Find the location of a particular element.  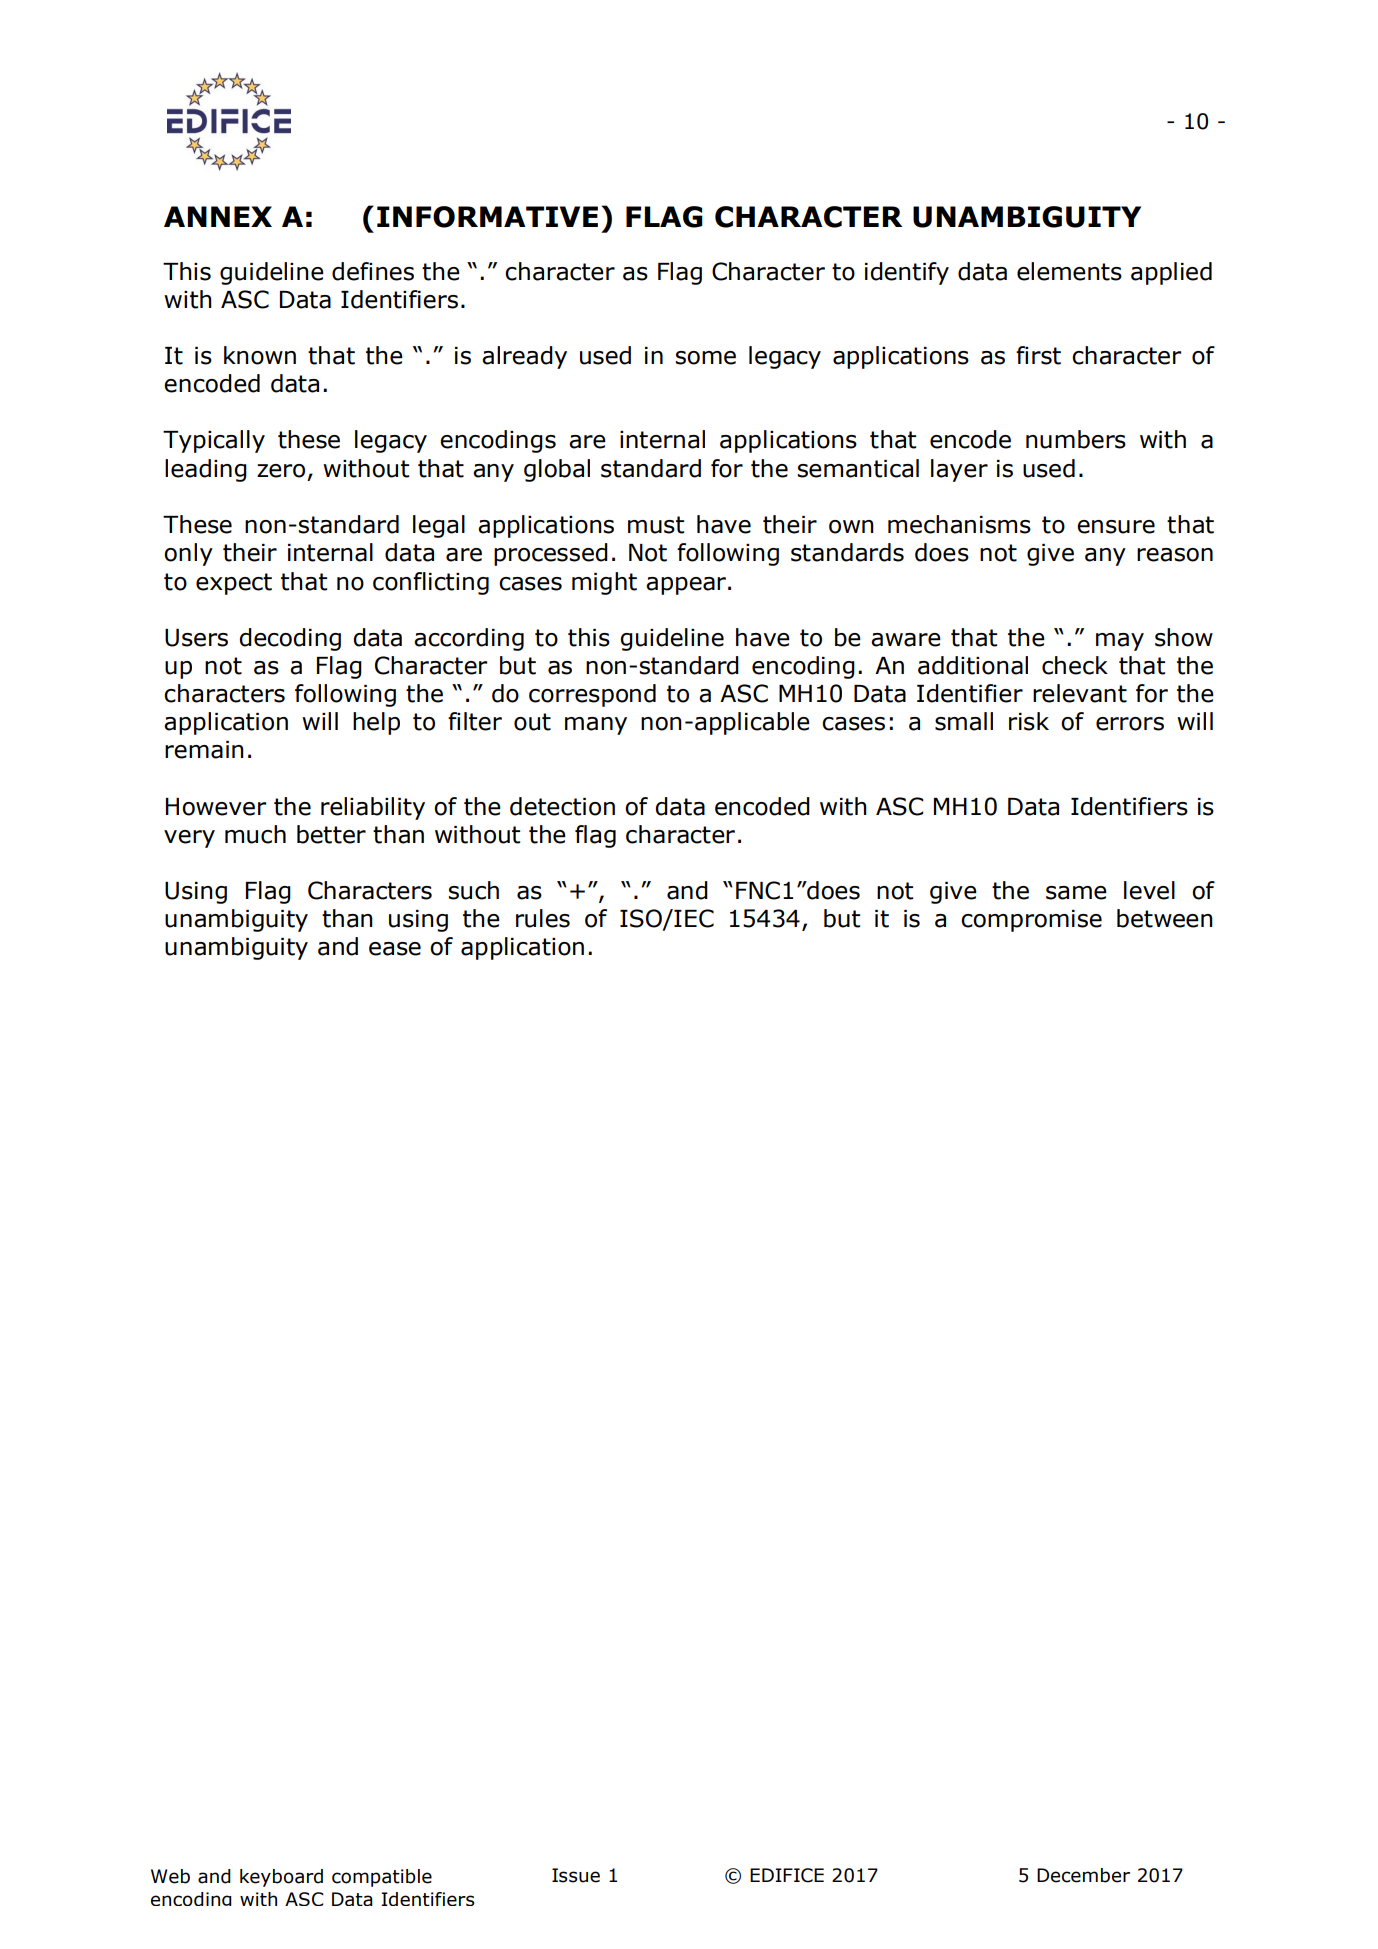

many is located at coordinates (596, 726).
